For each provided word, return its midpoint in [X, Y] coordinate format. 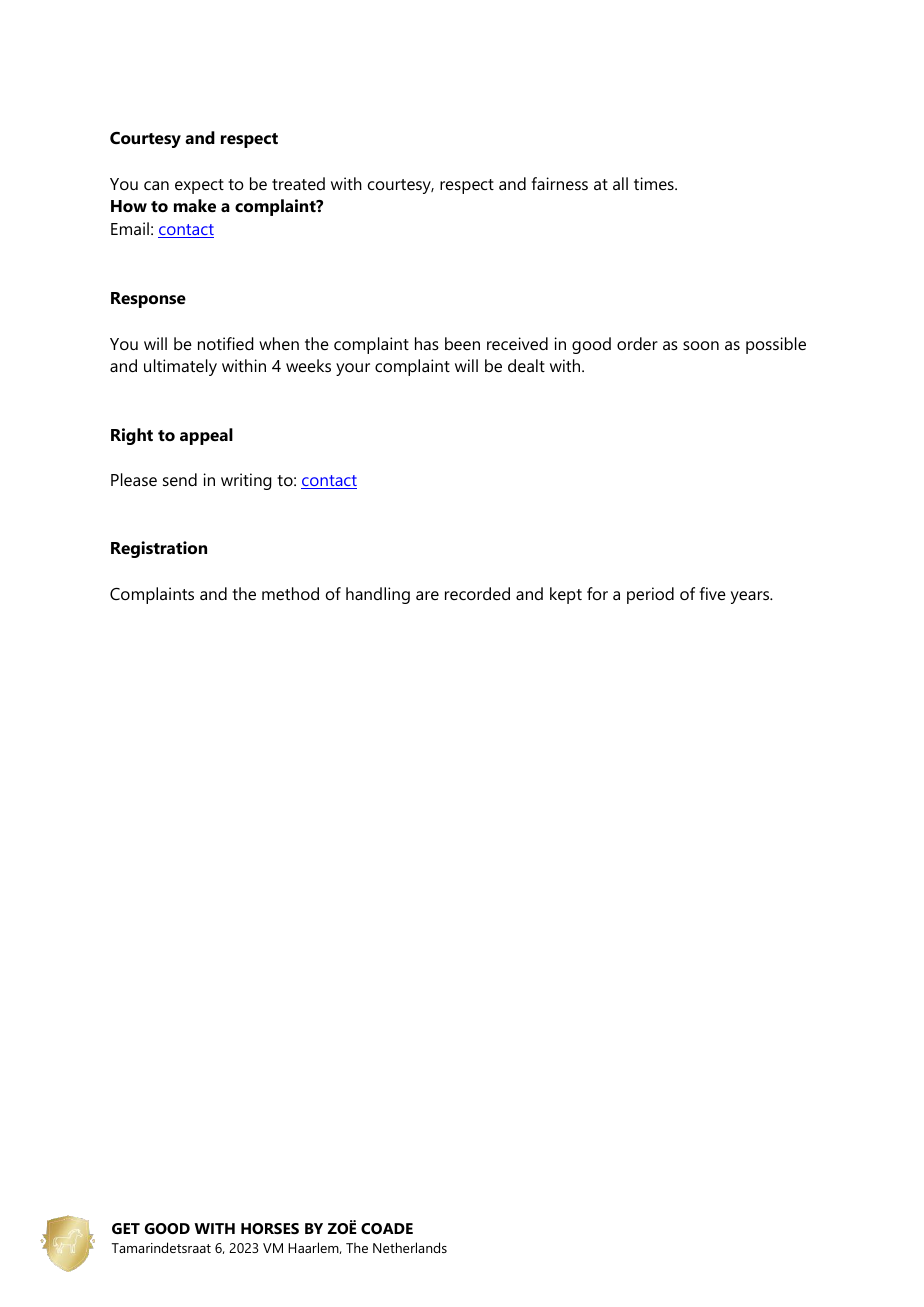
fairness [560, 183]
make [195, 205]
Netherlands [410, 1247]
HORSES [270, 1228]
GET [126, 1228]
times [655, 183]
